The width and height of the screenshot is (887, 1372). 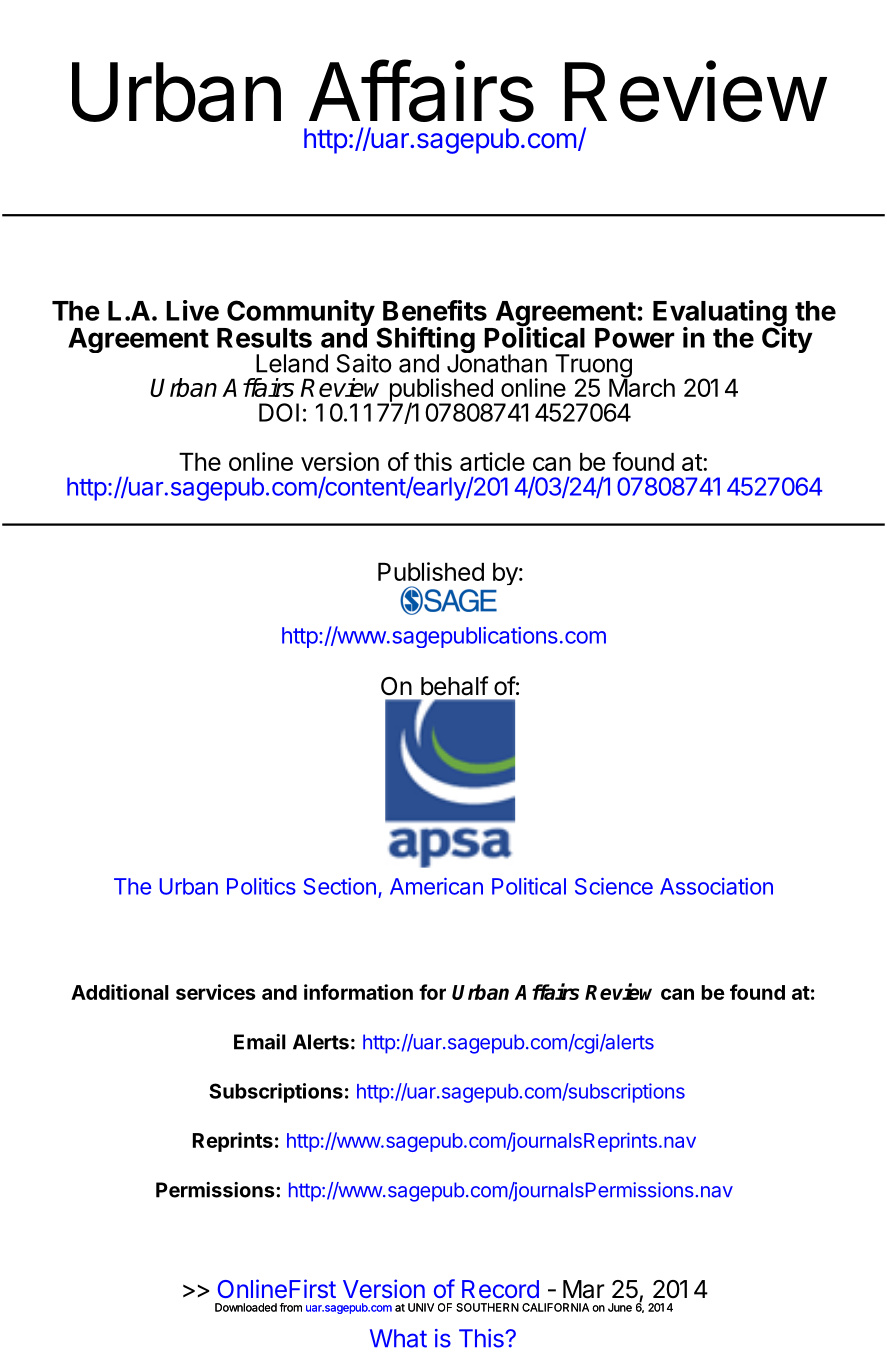 What do you see at coordinates (620, 1307) in the screenshot?
I see `June` at bounding box center [620, 1307].
